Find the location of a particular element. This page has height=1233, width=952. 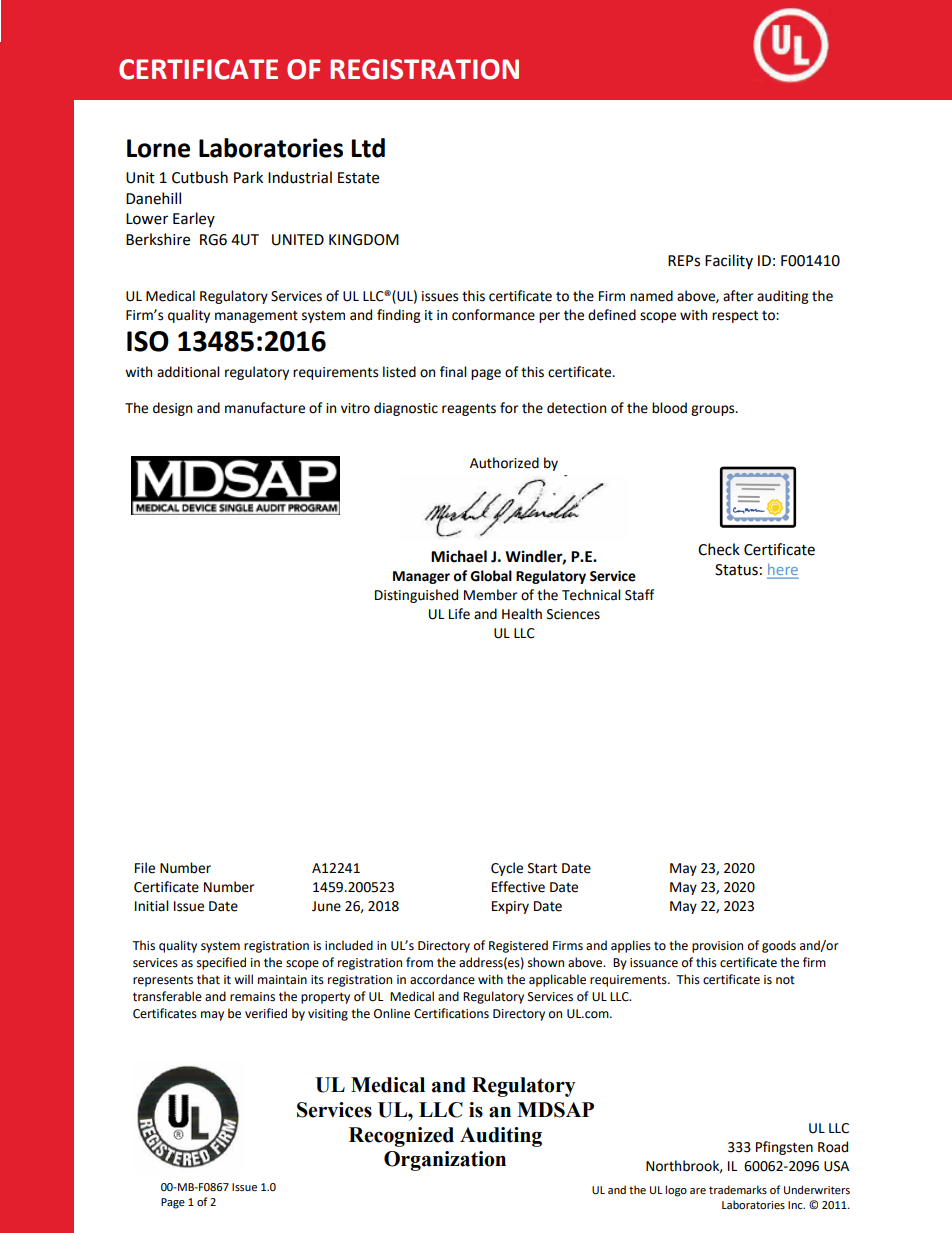

Ltd is located at coordinates (368, 148).
